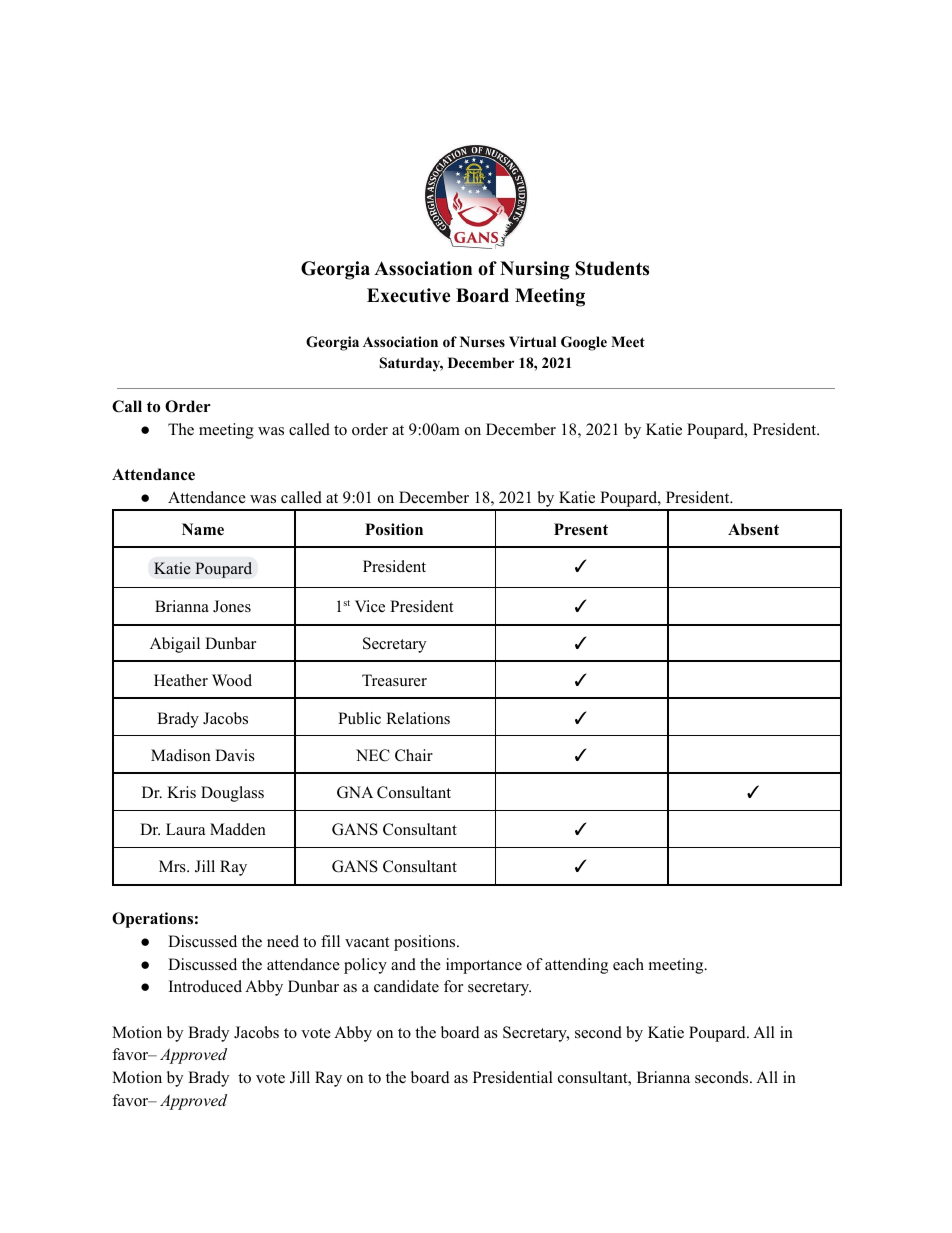 The height and width of the screenshot is (1233, 952). What do you see at coordinates (418, 718) in the screenshot?
I see `Relations` at bounding box center [418, 718].
